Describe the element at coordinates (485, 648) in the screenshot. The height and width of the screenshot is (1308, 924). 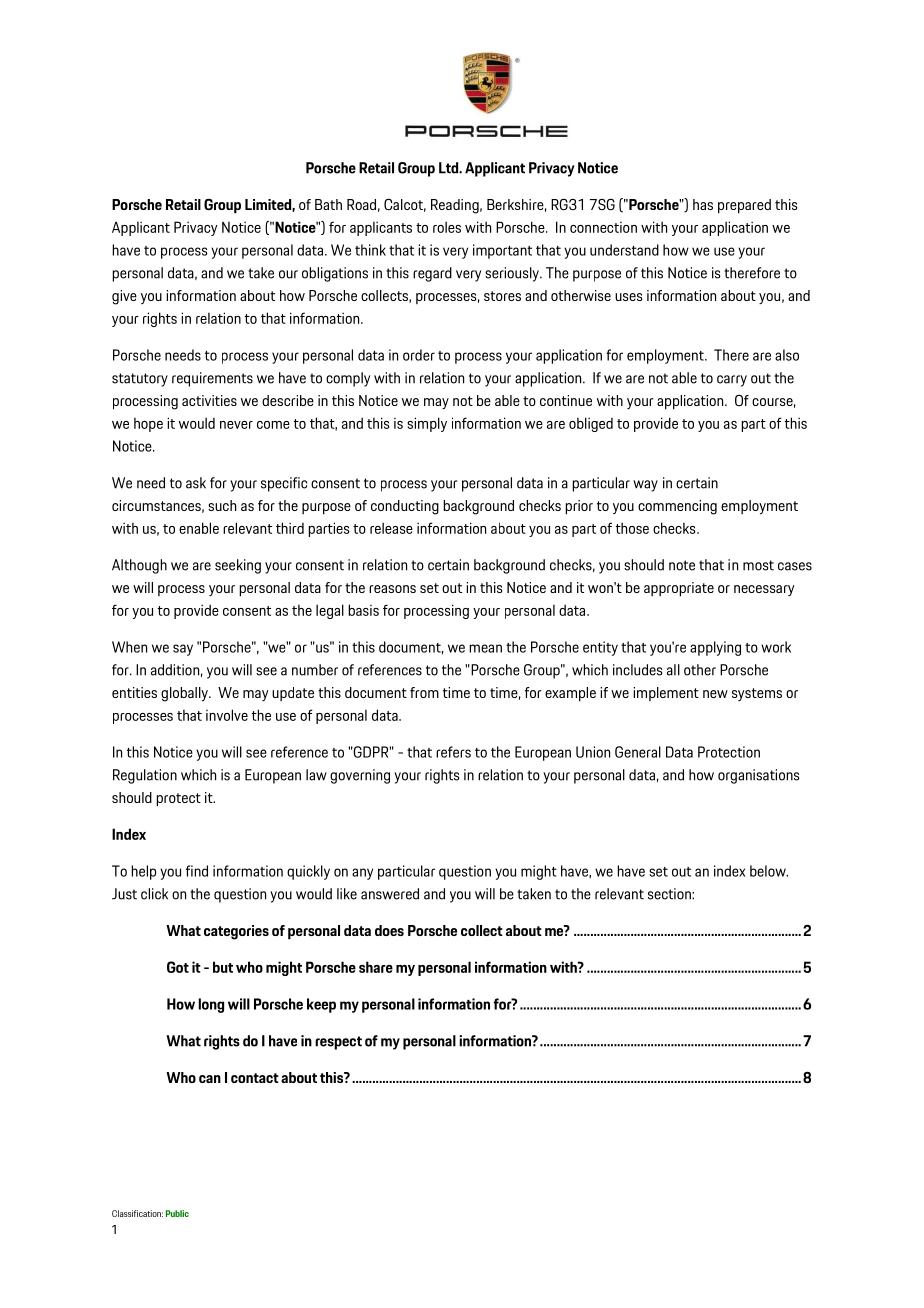
I see `mean` at that location.
